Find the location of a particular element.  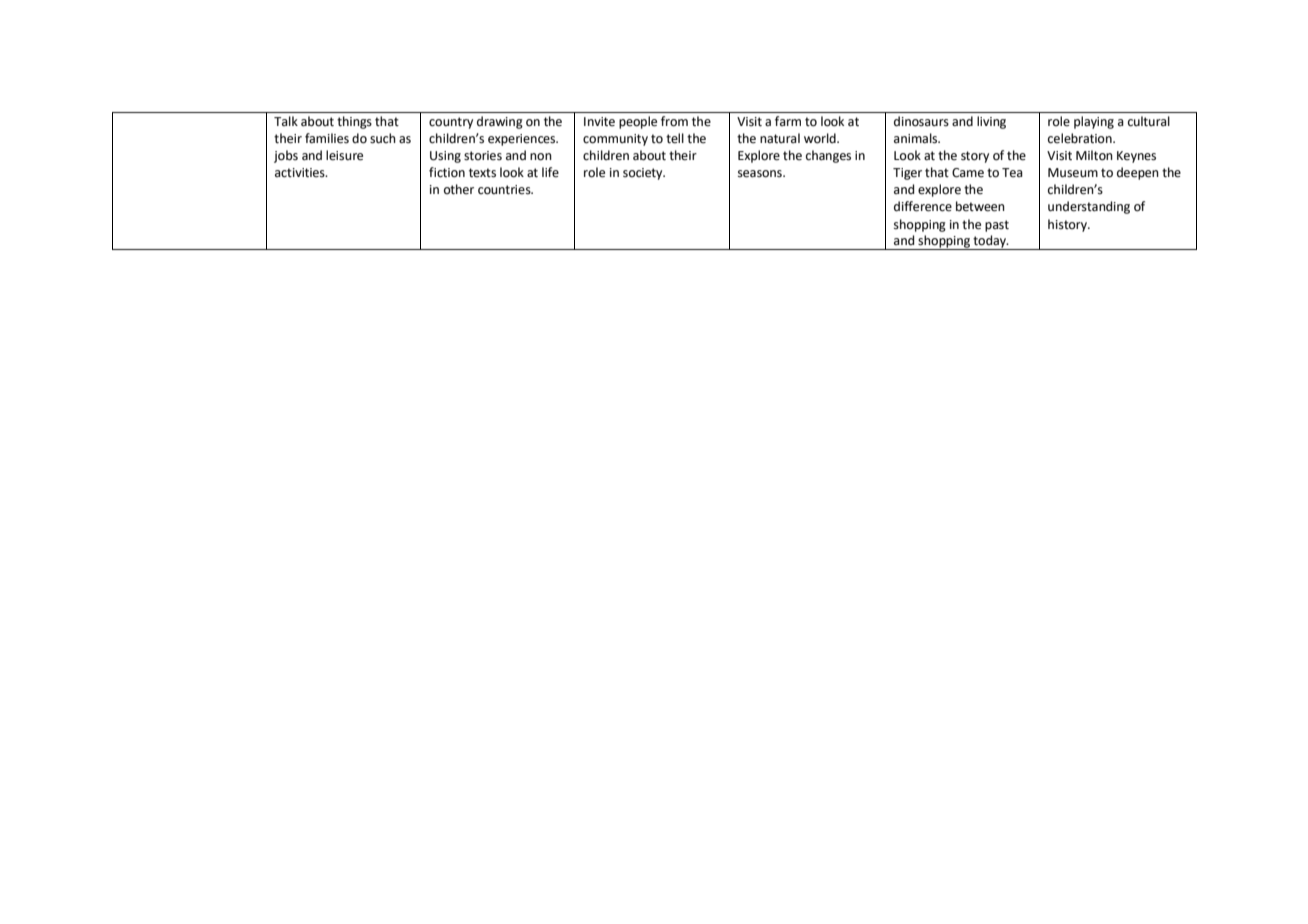

things is located at coordinates (354, 122).
